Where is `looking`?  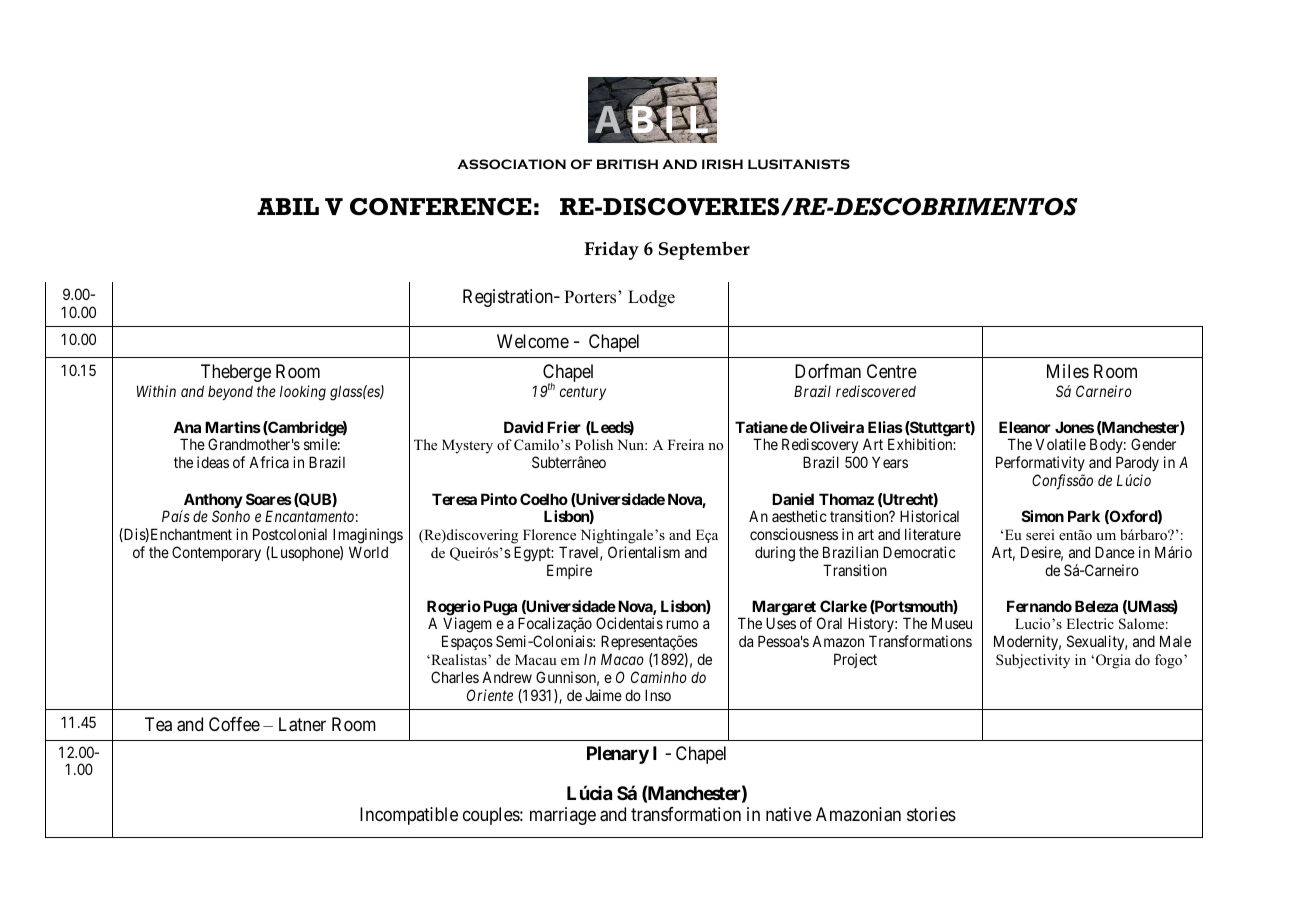 looking is located at coordinates (303, 393).
